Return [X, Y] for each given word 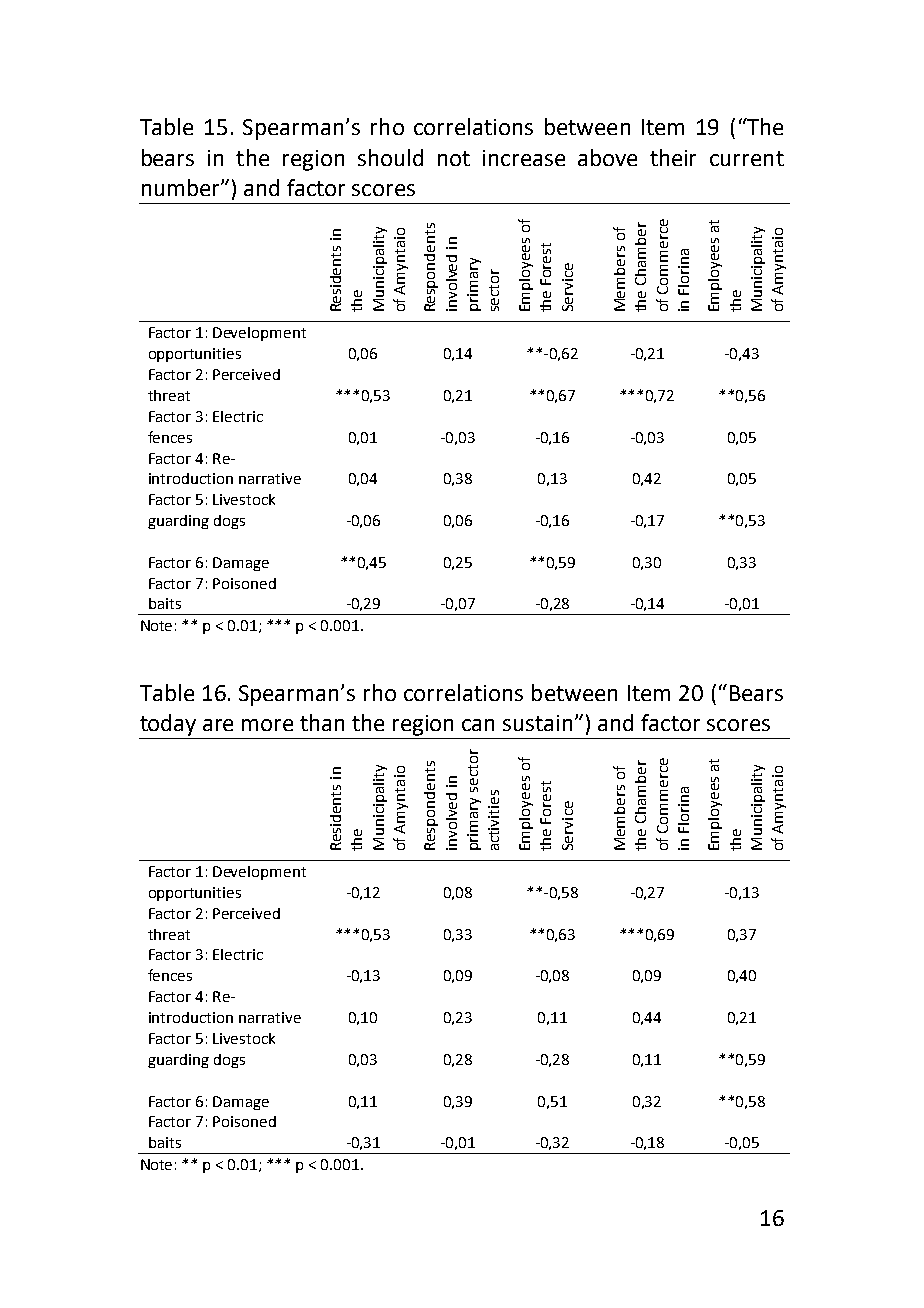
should [390, 157]
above [607, 157]
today [168, 725]
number [182, 187]
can [478, 725]
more [267, 725]
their [673, 157]
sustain [537, 723]
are [218, 725]
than [322, 722]
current [747, 158]
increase [524, 158]
